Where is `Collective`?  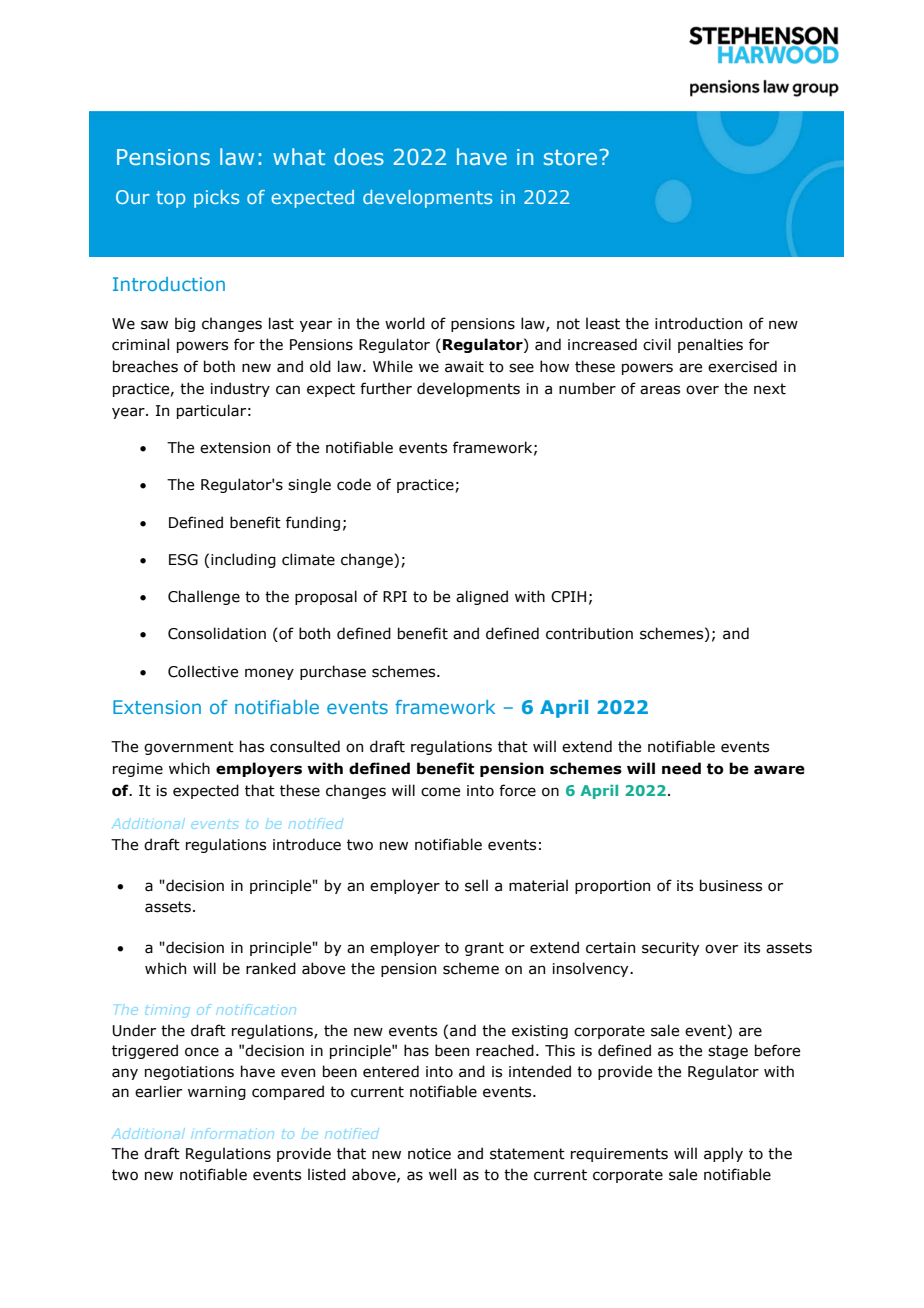
Collective is located at coordinates (203, 671).
